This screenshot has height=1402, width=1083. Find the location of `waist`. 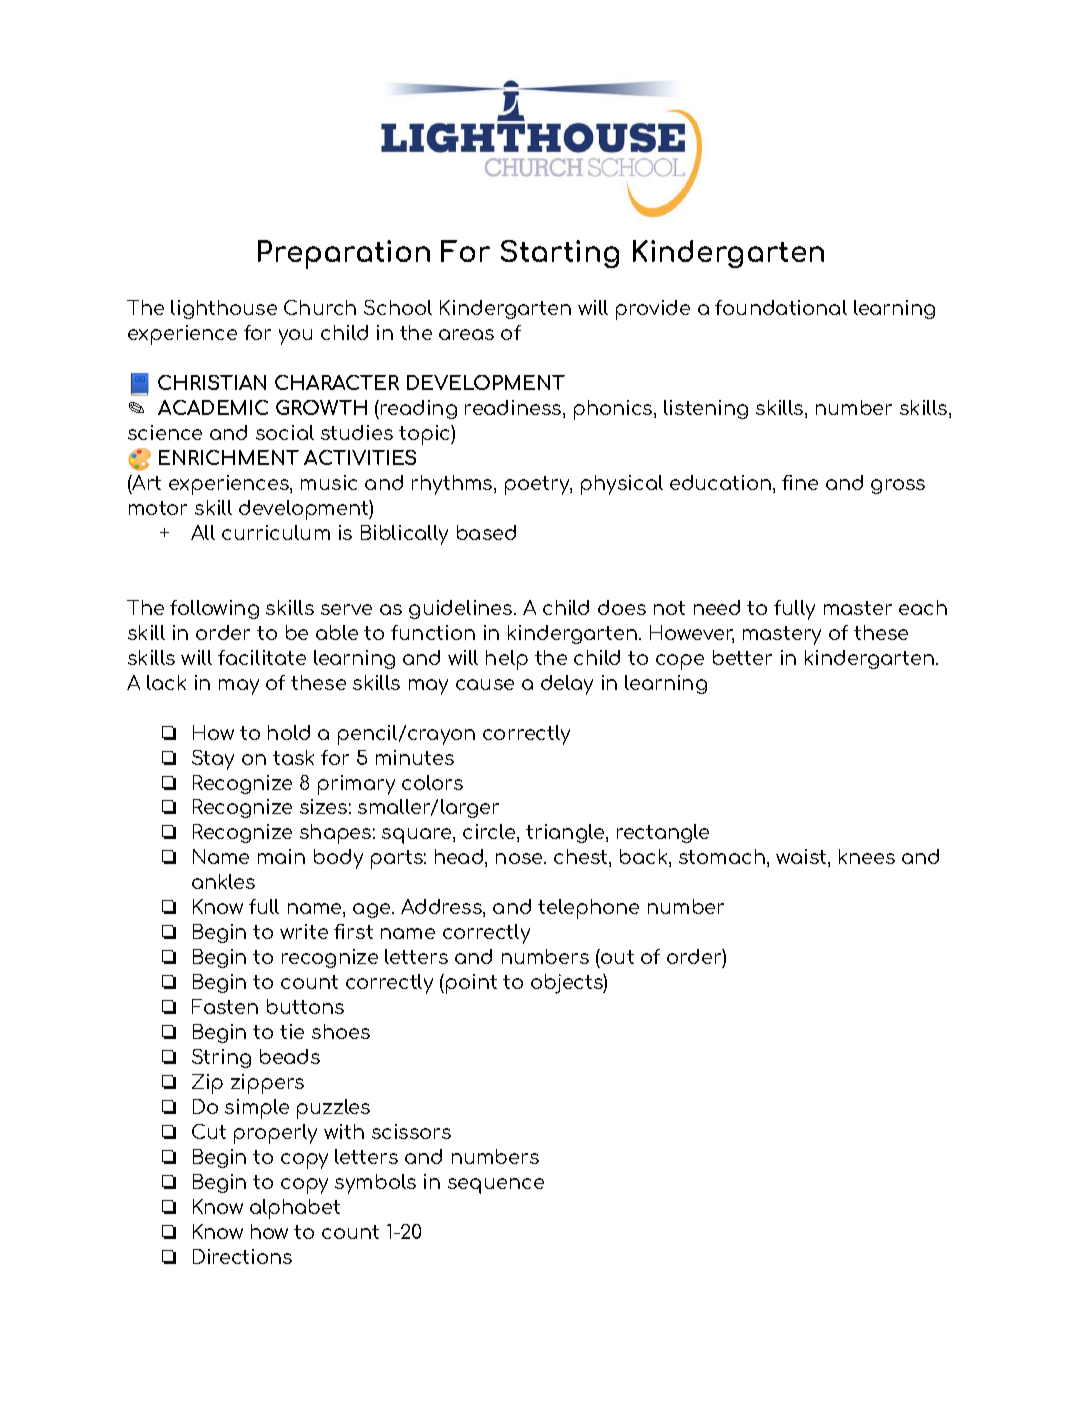

waist is located at coordinates (802, 858).
